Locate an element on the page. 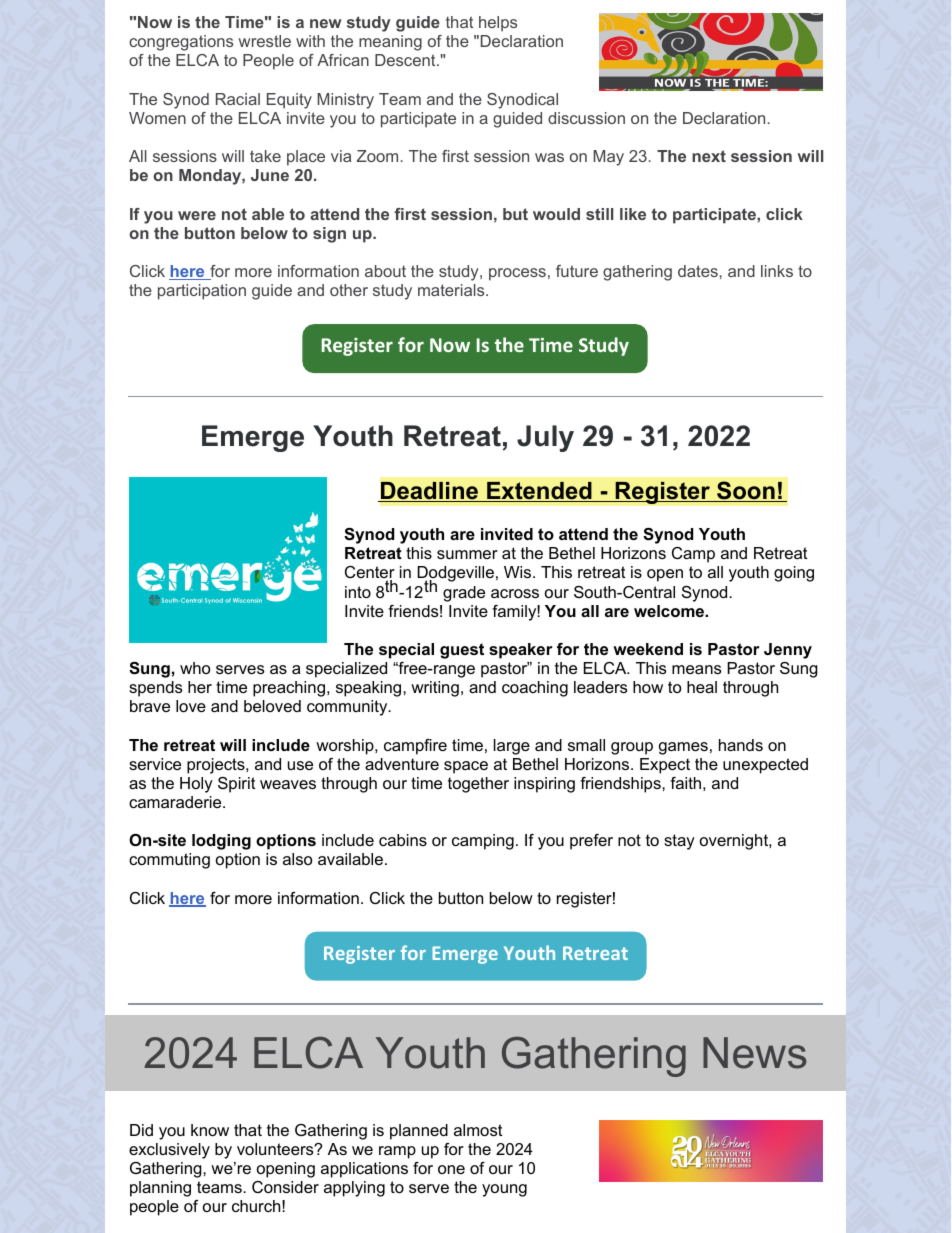 This image has height=1233, width=952. lodging is located at coordinates (221, 842).
